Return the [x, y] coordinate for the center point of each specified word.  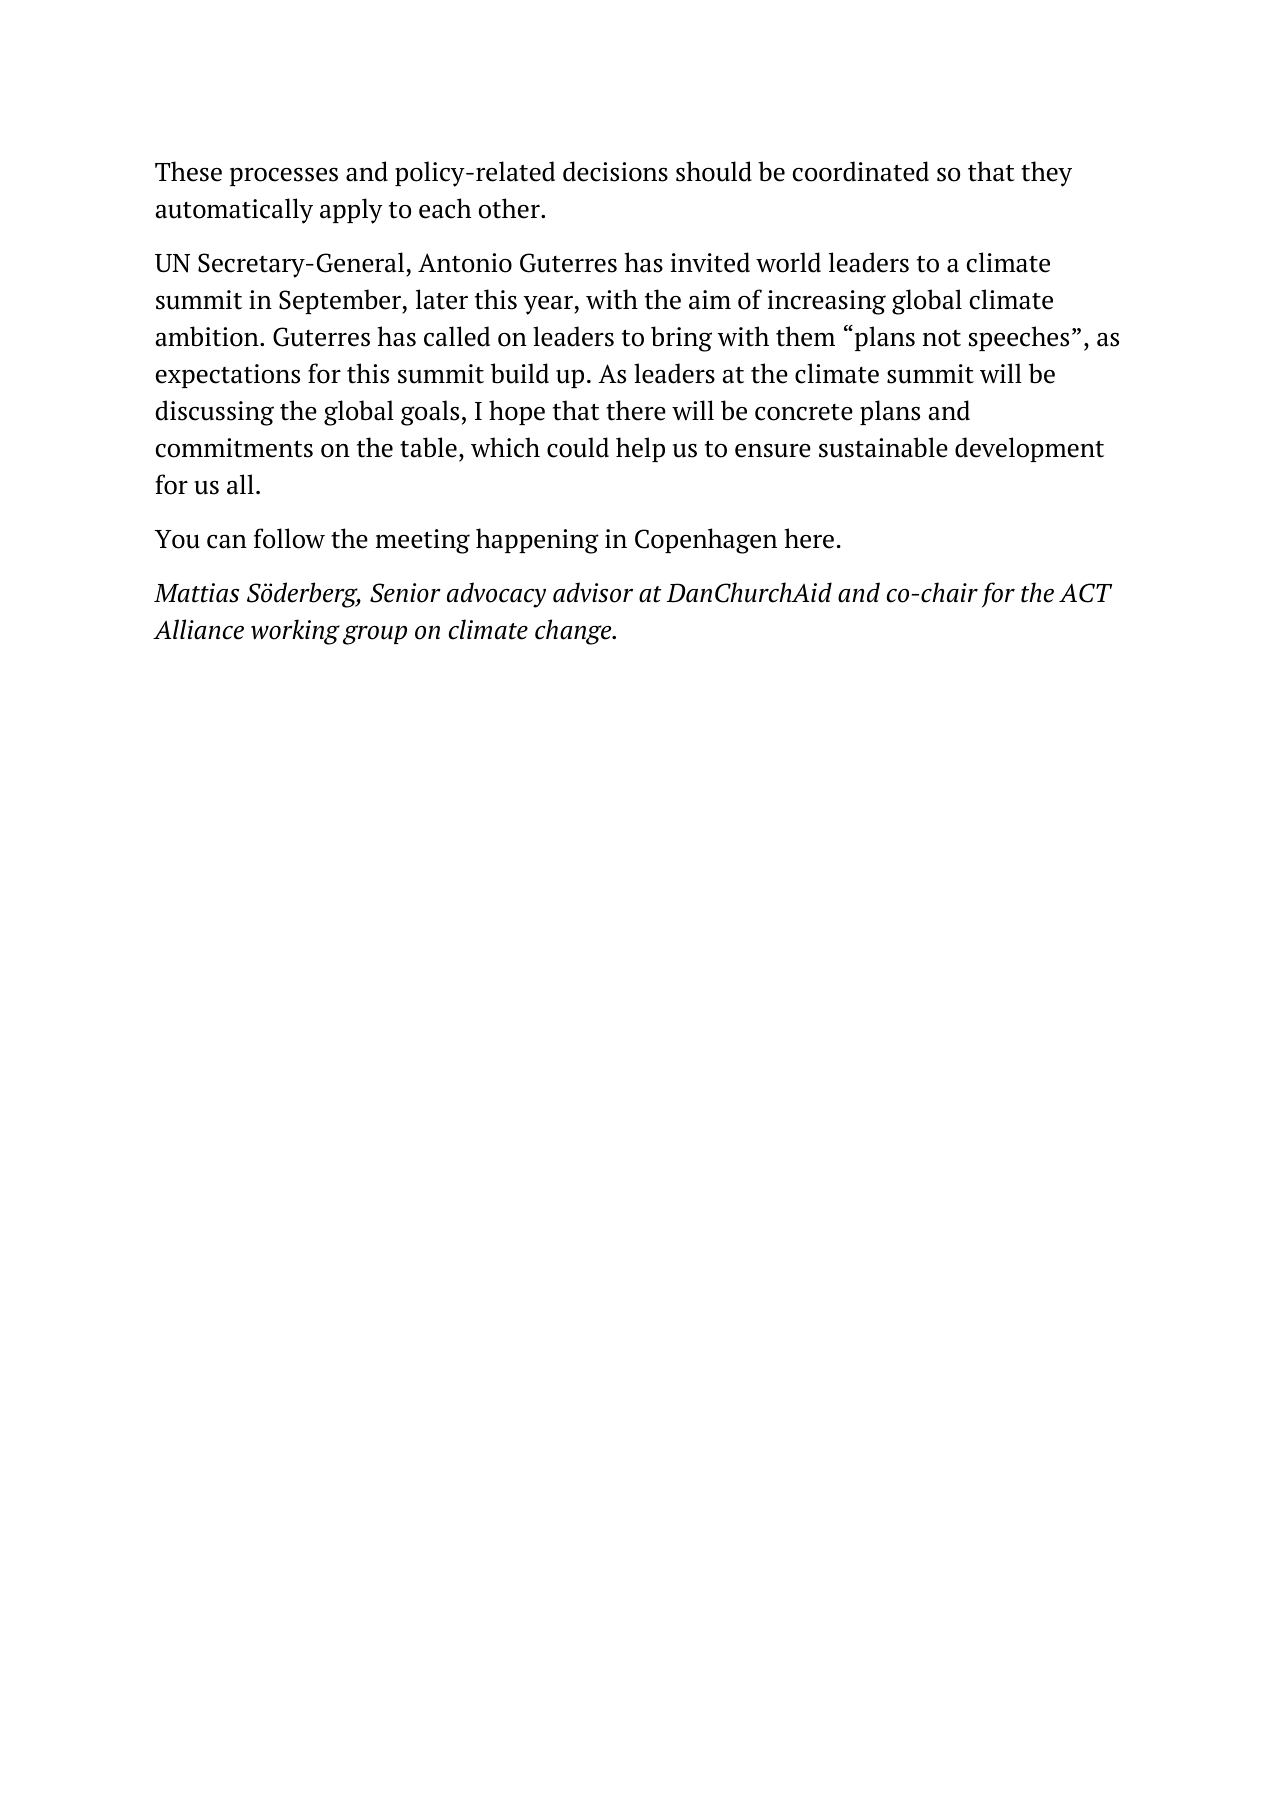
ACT [1085, 593]
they [1046, 174]
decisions [615, 171]
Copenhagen [706, 541]
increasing [827, 302]
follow [289, 538]
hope [517, 412]
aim [710, 300]
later [442, 299]
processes [284, 177]
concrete [804, 412]
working [295, 632]
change [574, 632]
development [1029, 449]
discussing [215, 413]
